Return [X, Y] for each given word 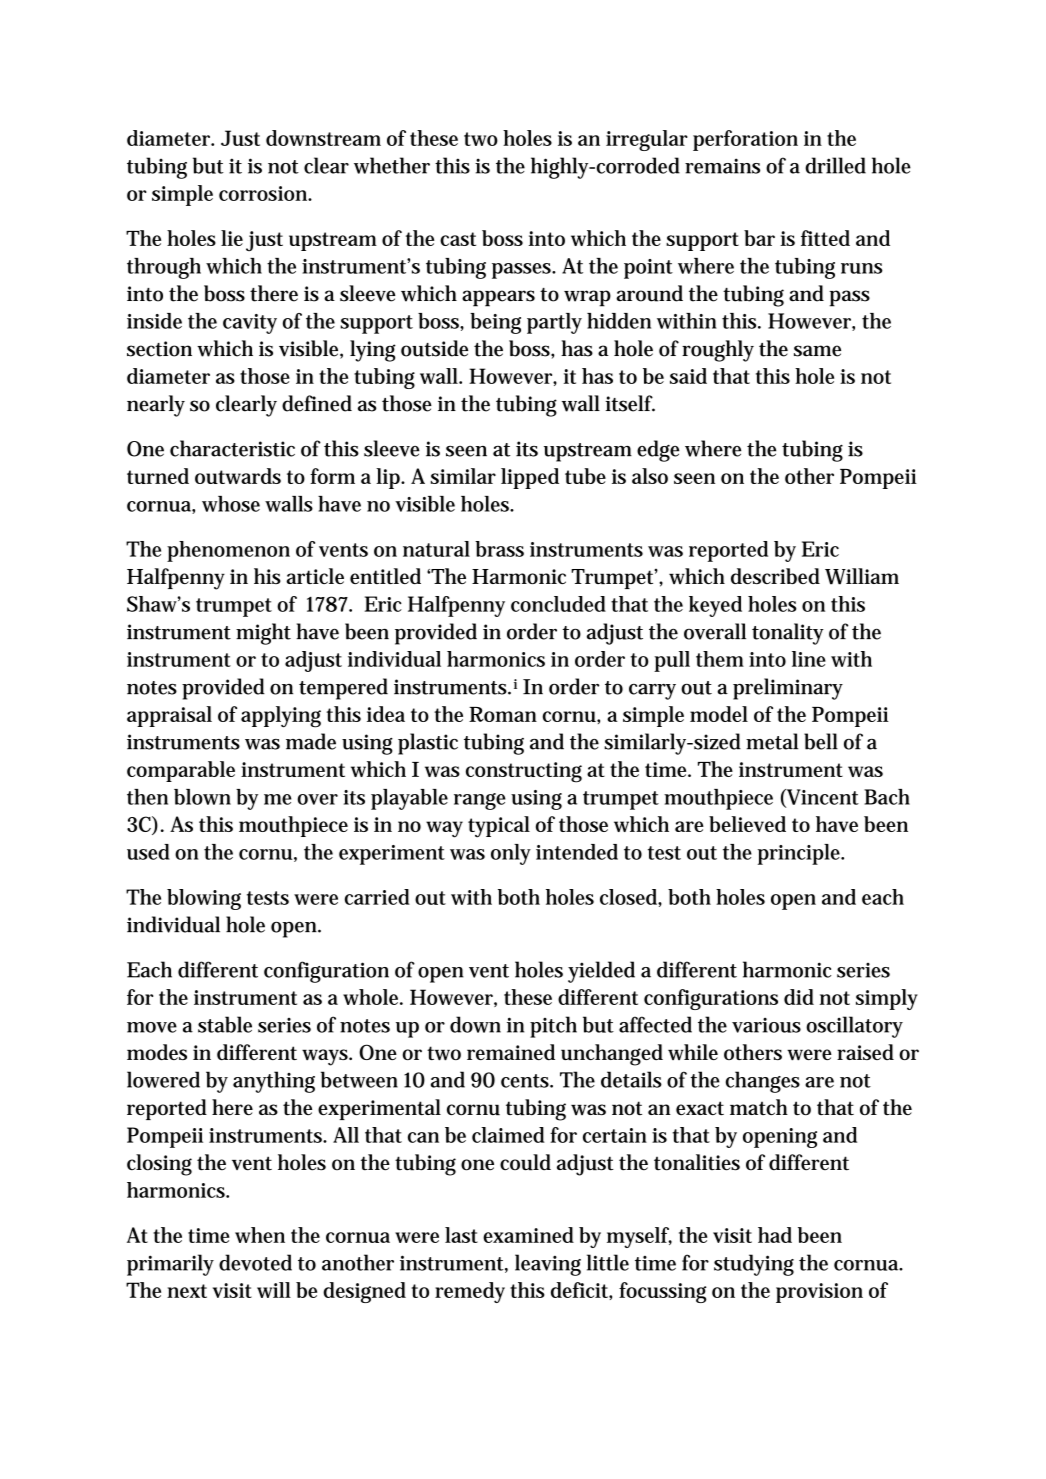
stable [225, 1024]
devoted [255, 1262]
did [799, 997]
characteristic [232, 448]
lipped [530, 478]
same [817, 351]
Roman [503, 714]
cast [458, 239]
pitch [553, 1027]
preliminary [788, 689]
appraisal [169, 716]
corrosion [265, 193]
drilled [835, 165]
